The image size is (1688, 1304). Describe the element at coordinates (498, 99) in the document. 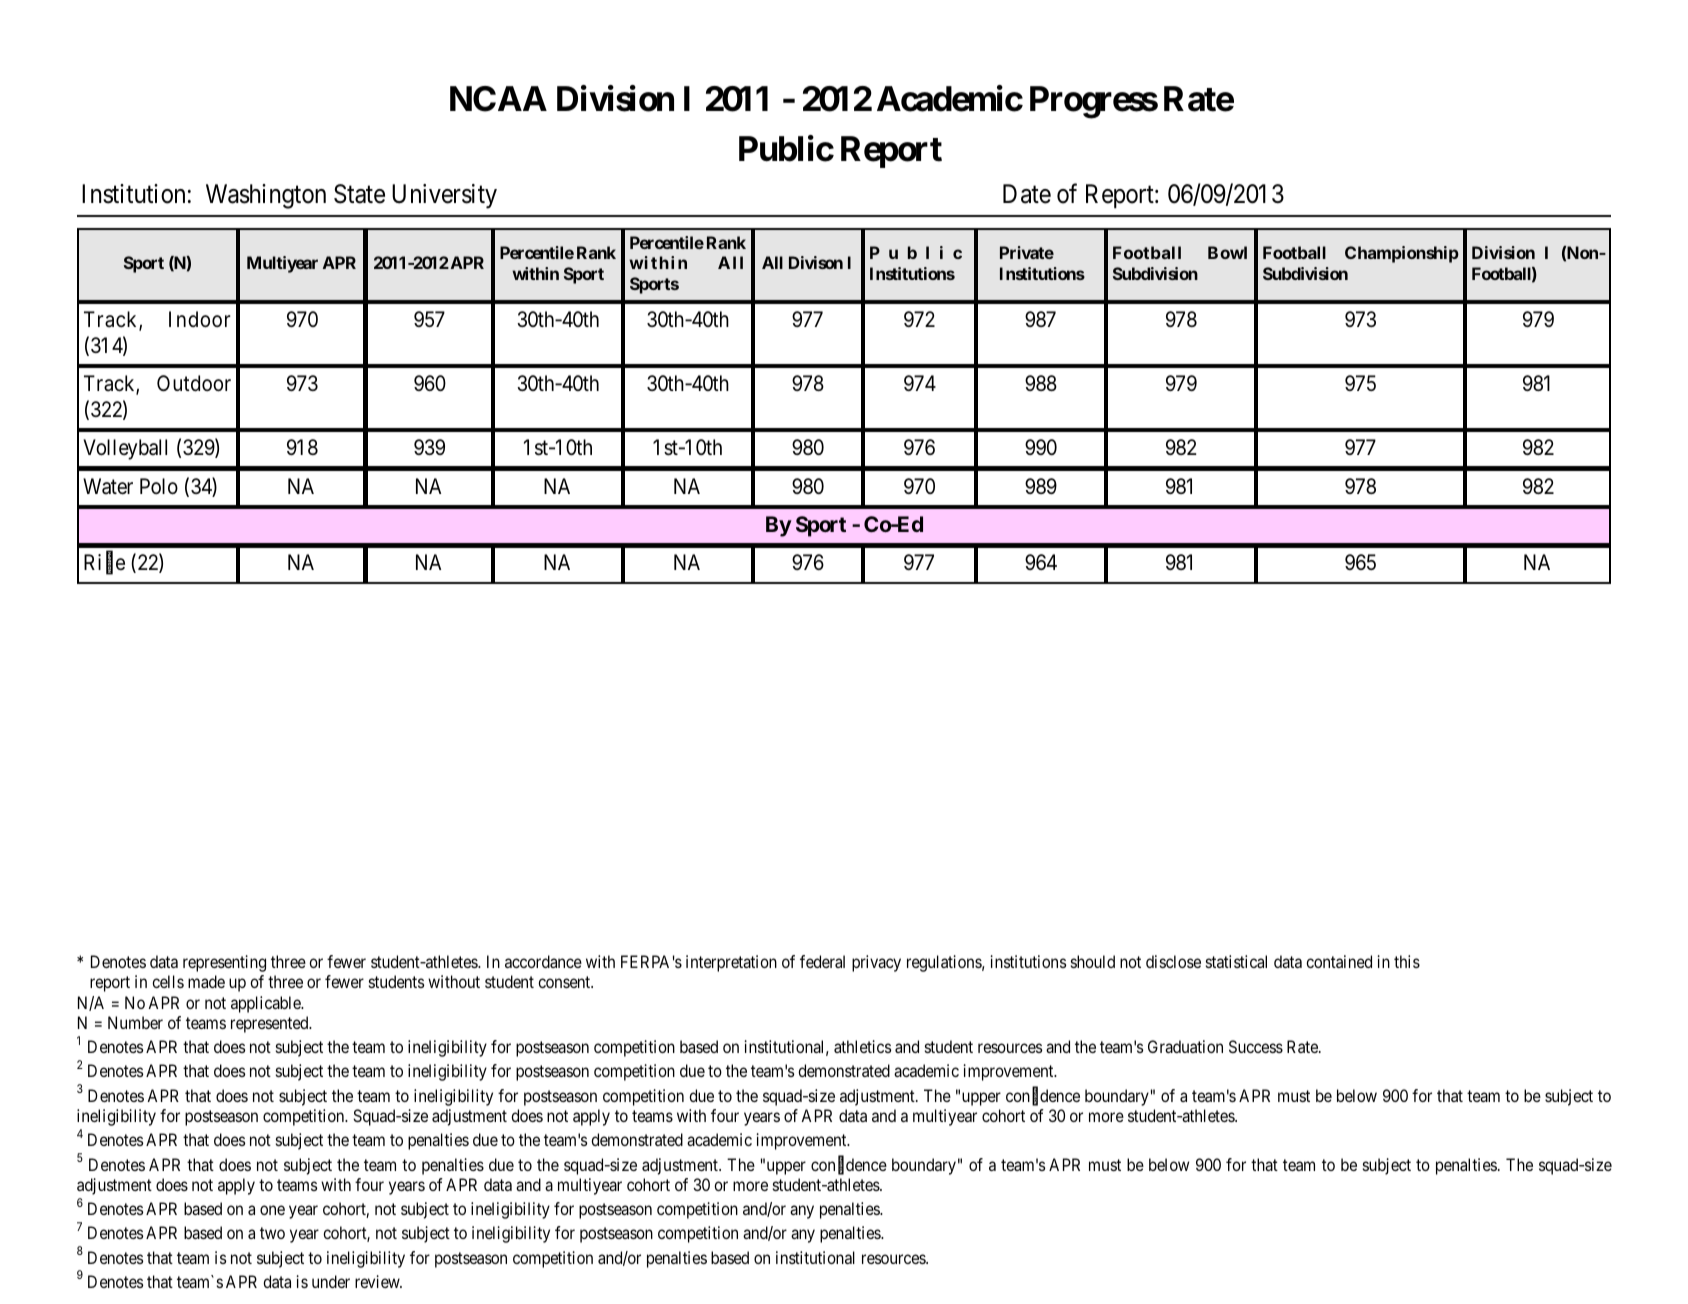

I see `NCAA` at that location.
